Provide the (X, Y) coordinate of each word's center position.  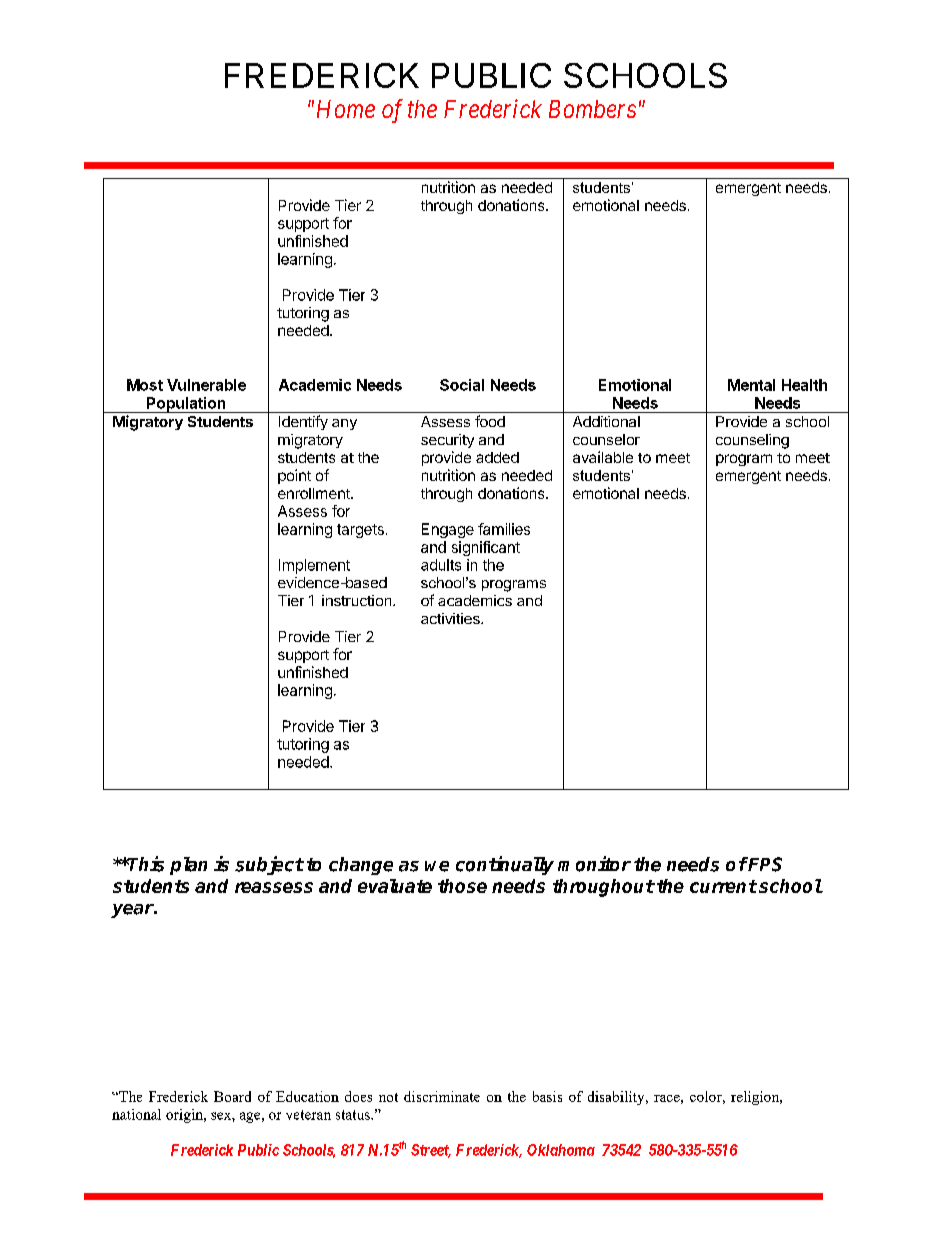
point (294, 476)
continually (505, 865)
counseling (752, 441)
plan (188, 866)
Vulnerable (206, 385)
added (497, 457)
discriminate (442, 1096)
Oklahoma (561, 1150)
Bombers (592, 109)
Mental (751, 385)
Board (232, 1096)
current (723, 886)
